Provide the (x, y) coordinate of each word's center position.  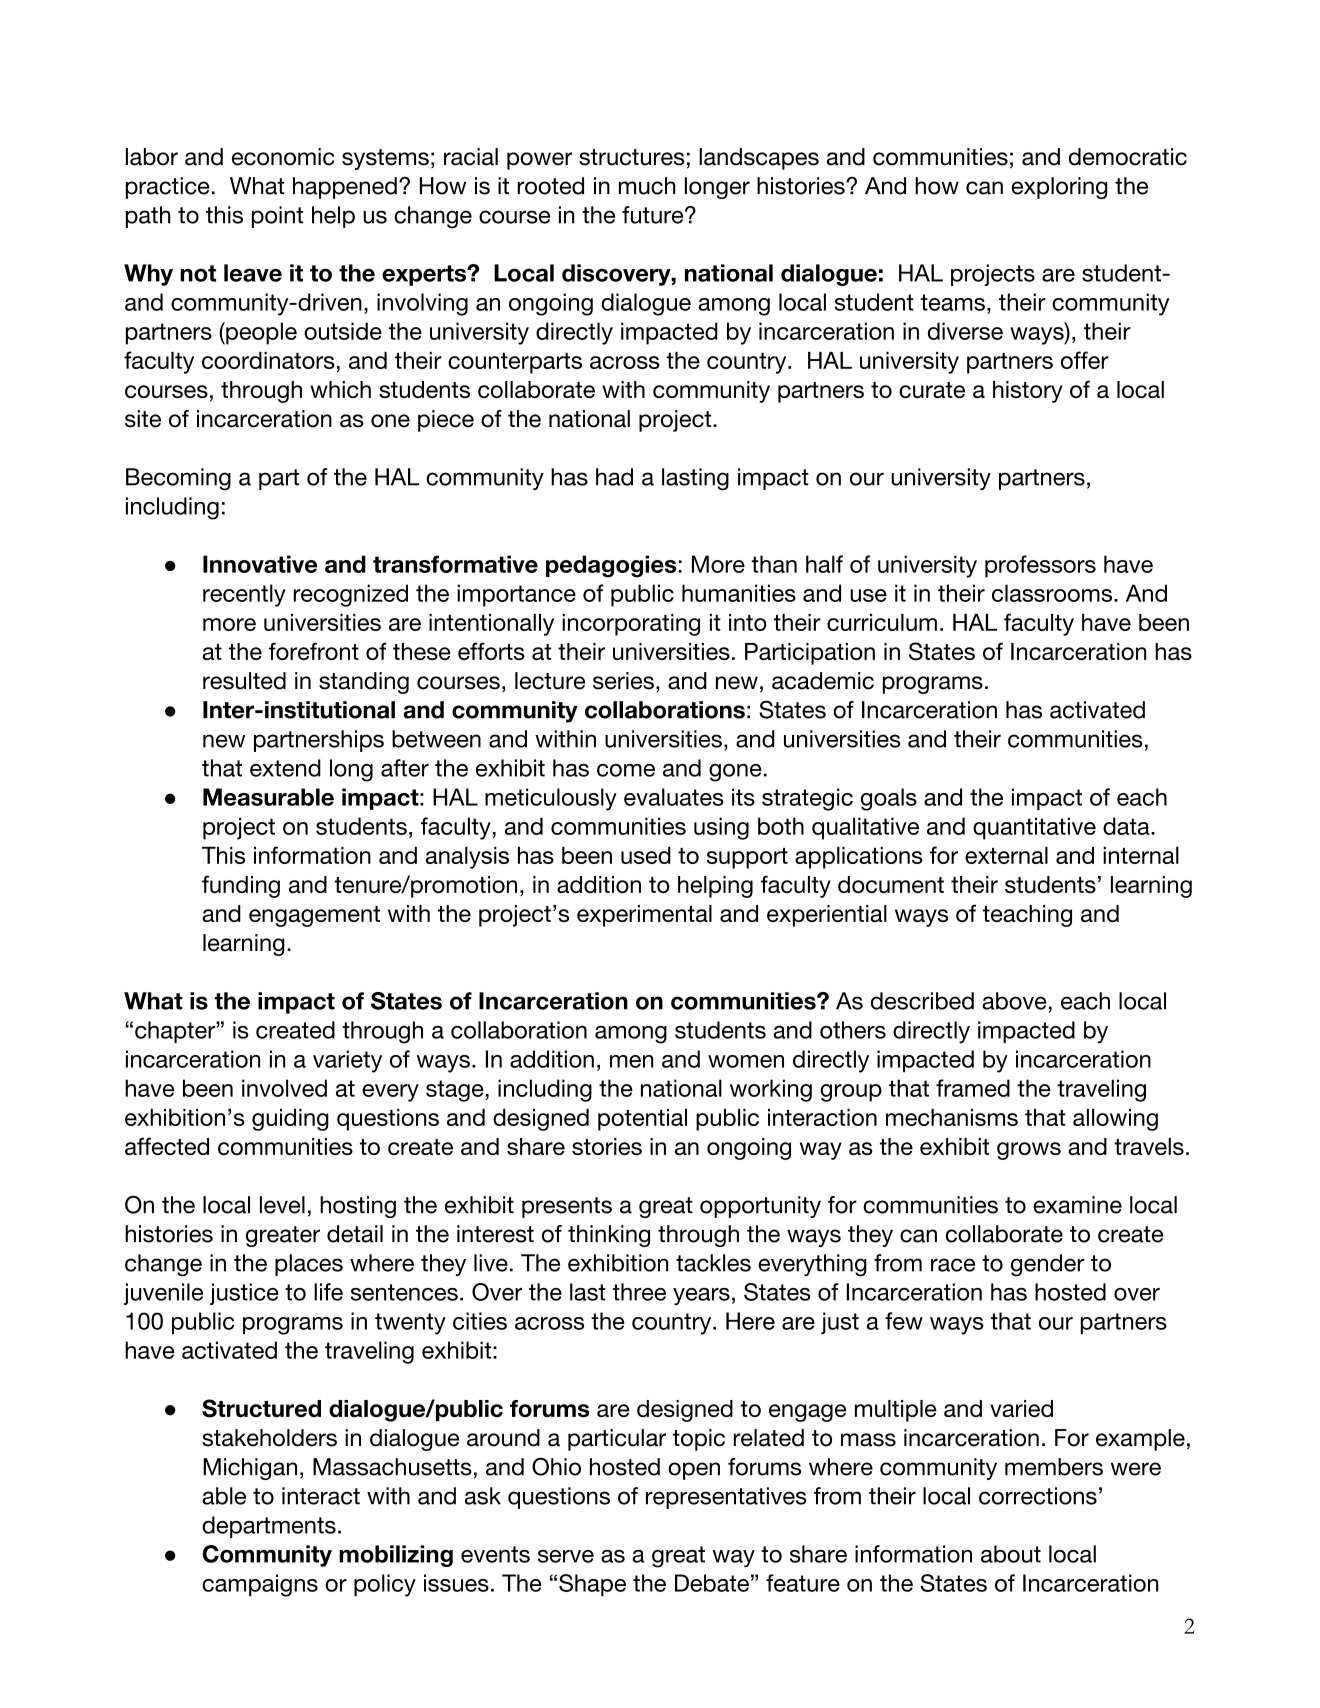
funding (241, 886)
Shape (592, 1585)
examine (1077, 1205)
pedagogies (611, 566)
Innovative (260, 564)
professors (1040, 566)
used (646, 855)
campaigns (260, 1585)
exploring (1059, 188)
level (282, 1205)
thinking (609, 1236)
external (1006, 855)
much (647, 186)
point (277, 217)
